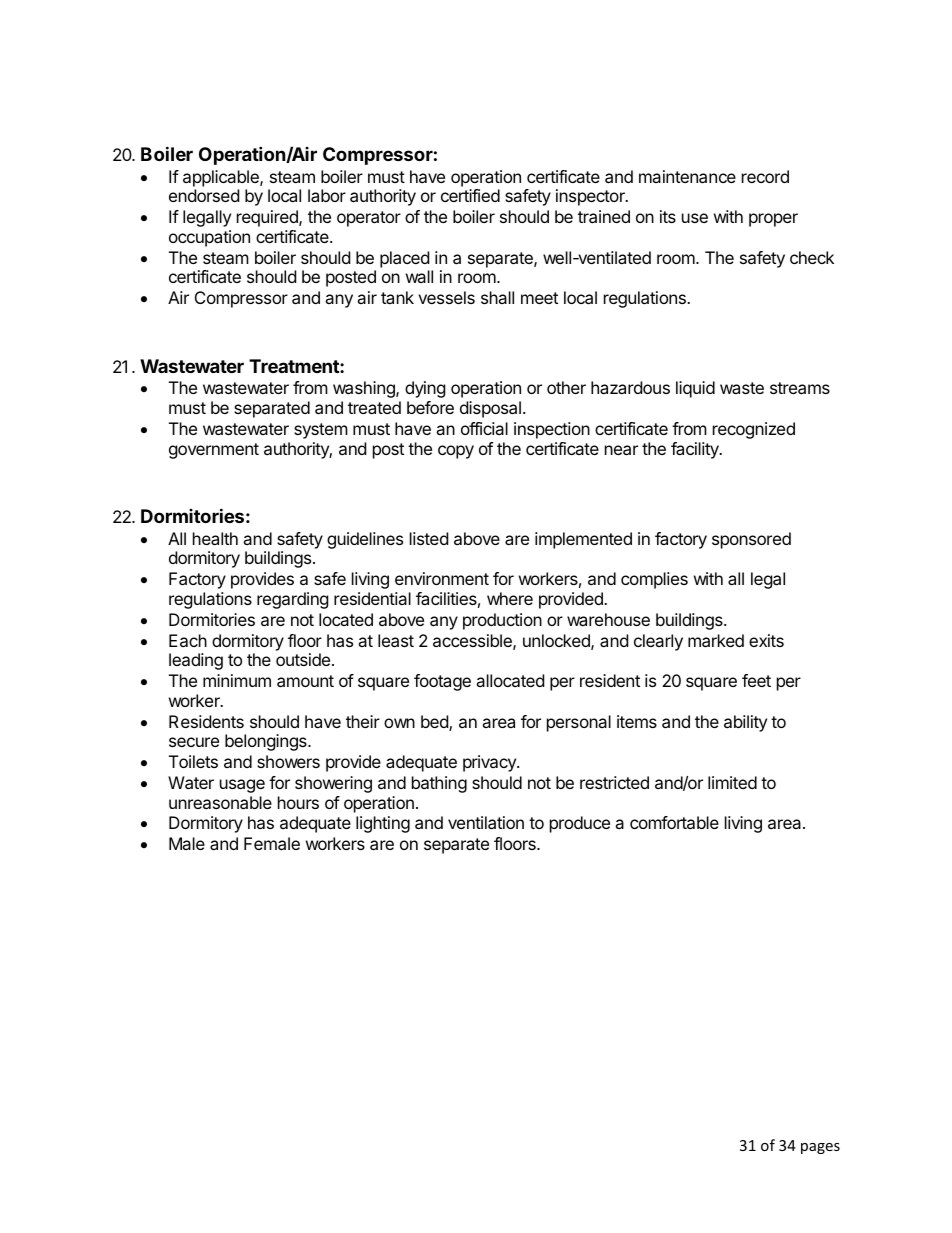  Describe the element at coordinates (268, 218) in the screenshot. I see `required` at that location.
